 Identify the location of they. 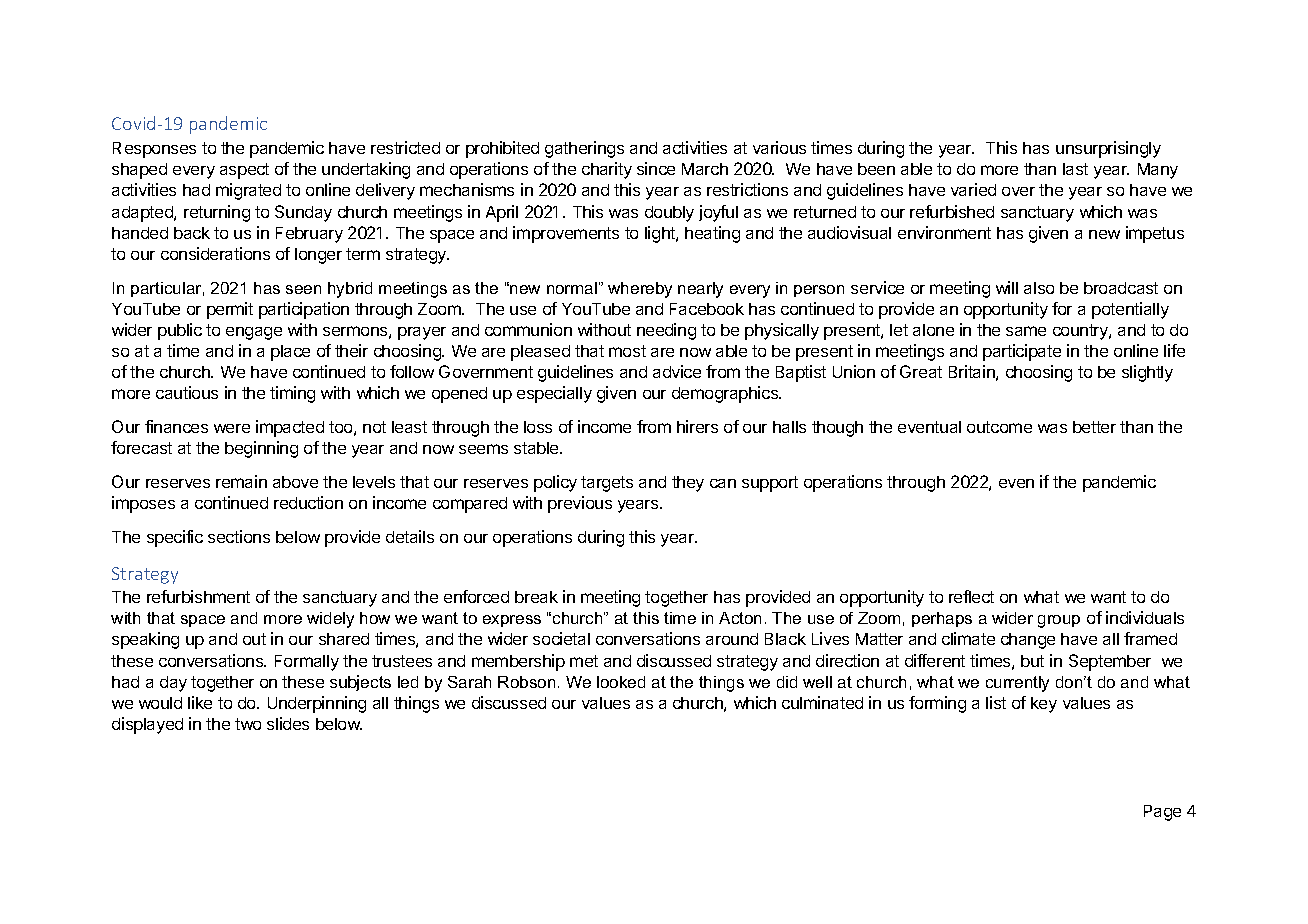
(688, 484).
